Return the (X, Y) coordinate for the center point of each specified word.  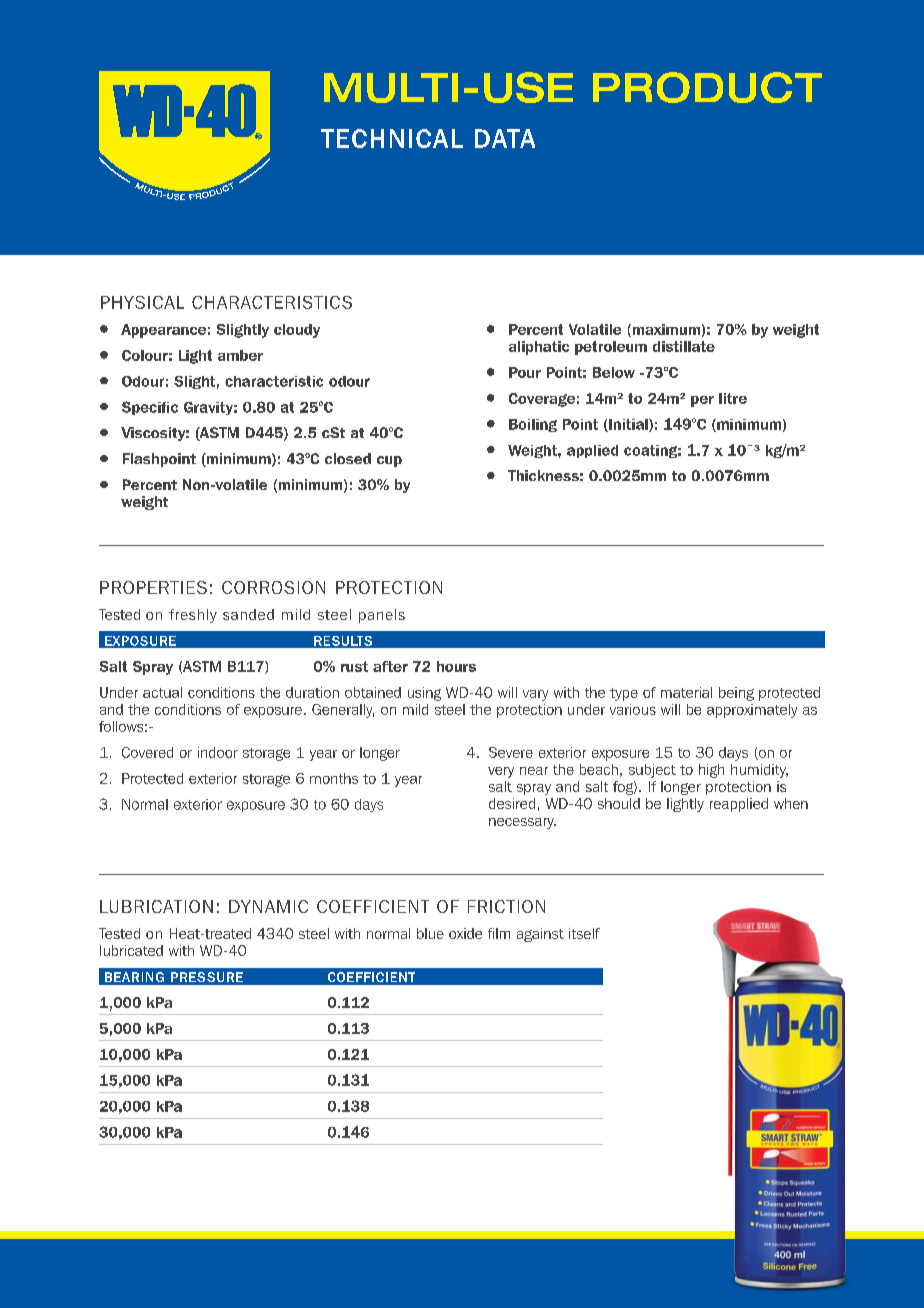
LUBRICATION (156, 906)
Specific (150, 408)
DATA (505, 138)
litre (733, 398)
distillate (684, 346)
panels (382, 616)
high (711, 771)
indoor (218, 752)
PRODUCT (707, 87)
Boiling (533, 425)
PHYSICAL (142, 302)
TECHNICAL (392, 138)
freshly (193, 616)
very (501, 772)
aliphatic (539, 348)
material (686, 692)
